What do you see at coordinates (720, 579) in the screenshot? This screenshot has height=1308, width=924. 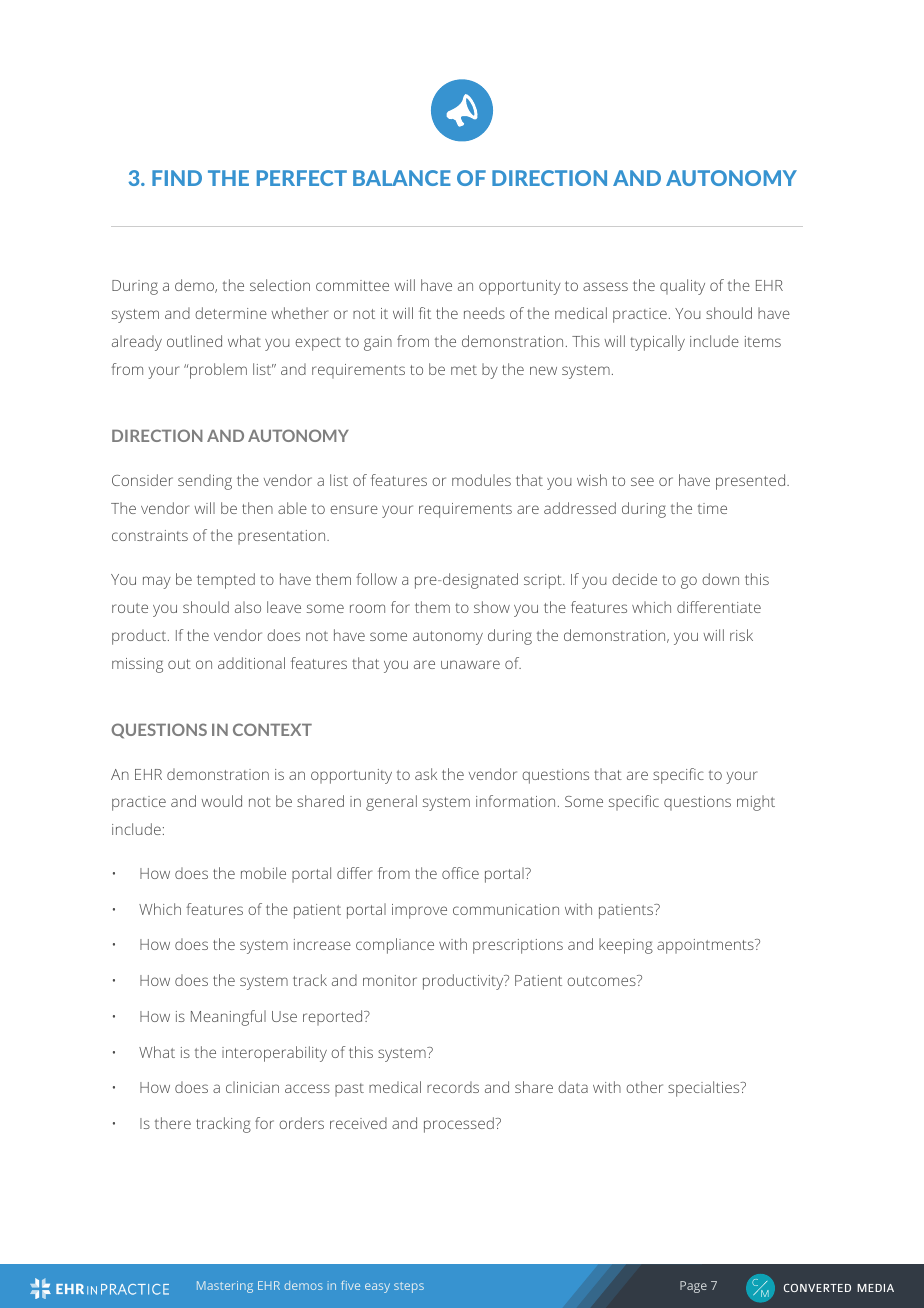 I see `down` at bounding box center [720, 579].
